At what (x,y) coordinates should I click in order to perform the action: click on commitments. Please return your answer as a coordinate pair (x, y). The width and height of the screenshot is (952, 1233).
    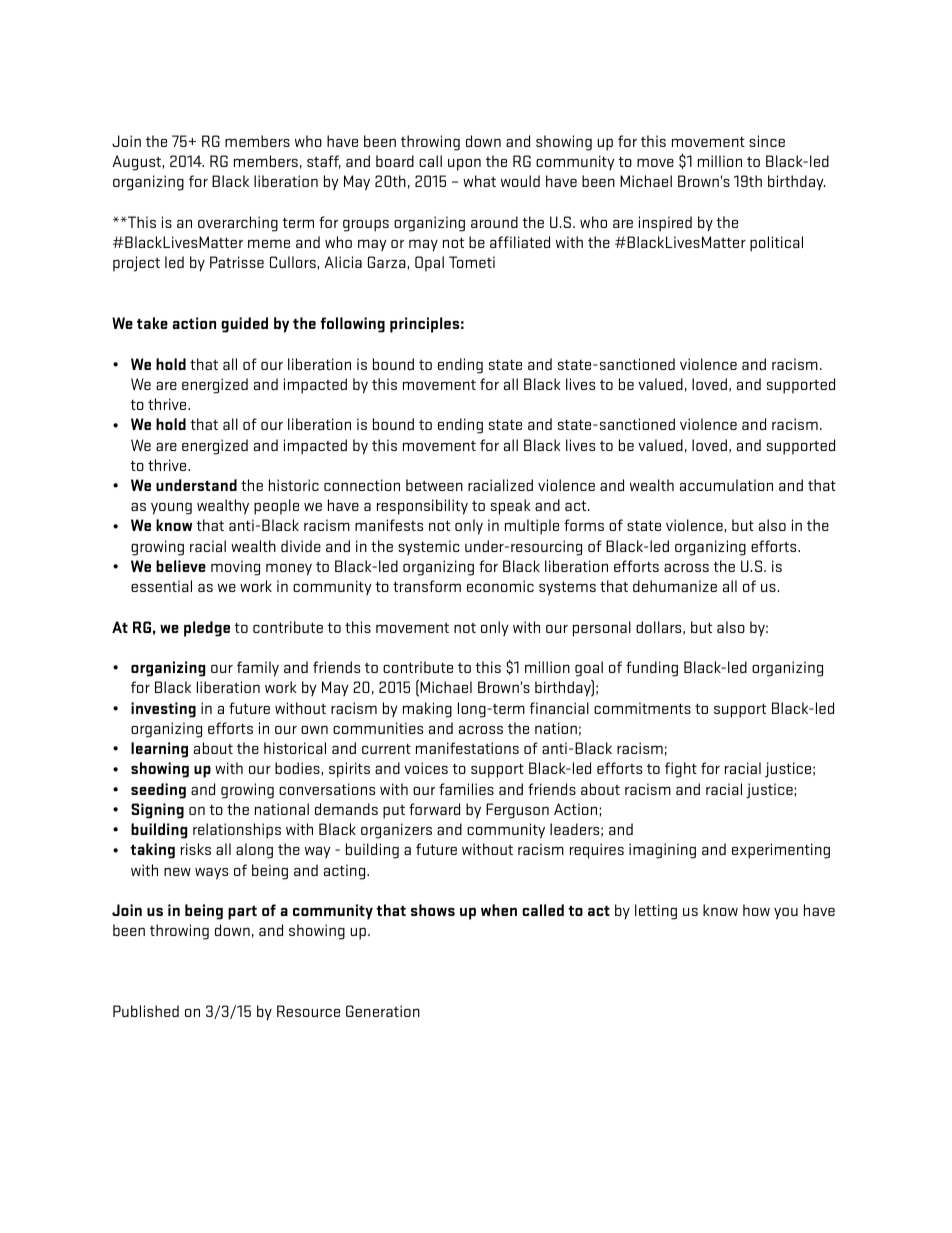
    Looking at the image, I should click on (642, 708).
